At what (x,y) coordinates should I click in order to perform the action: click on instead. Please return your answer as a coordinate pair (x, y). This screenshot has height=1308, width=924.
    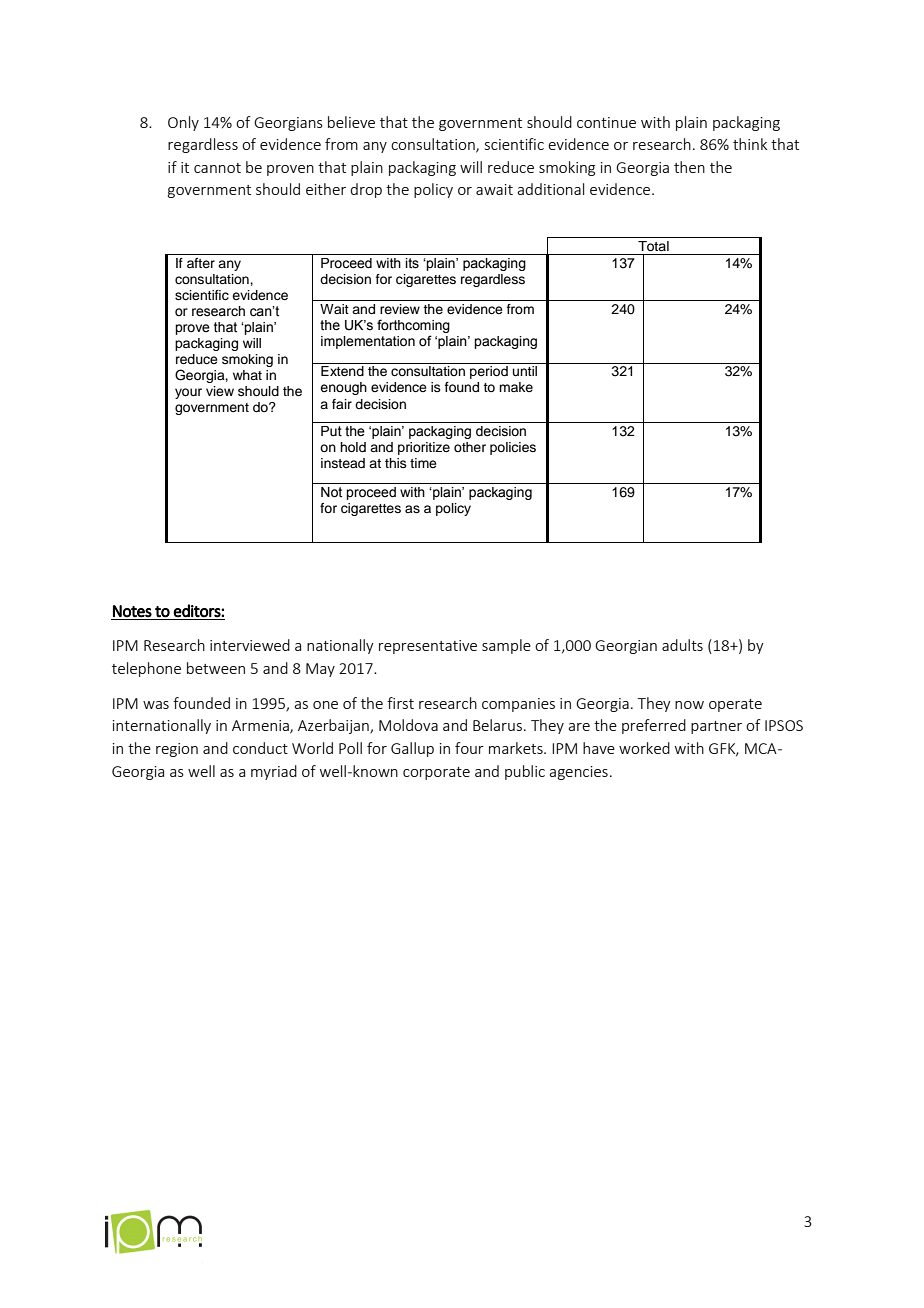
    Looking at the image, I should click on (343, 463).
